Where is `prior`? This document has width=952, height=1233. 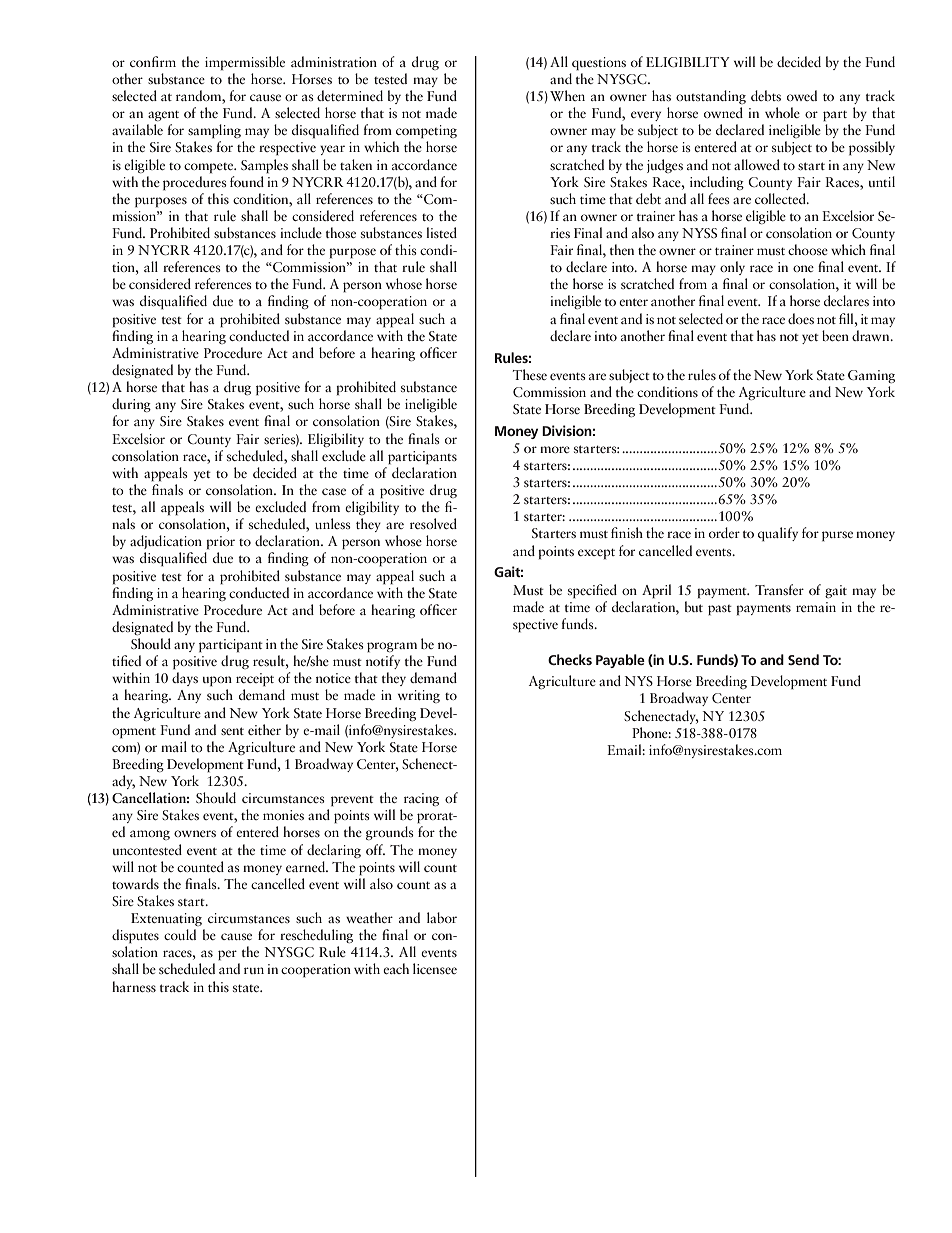
prior is located at coordinates (220, 542).
